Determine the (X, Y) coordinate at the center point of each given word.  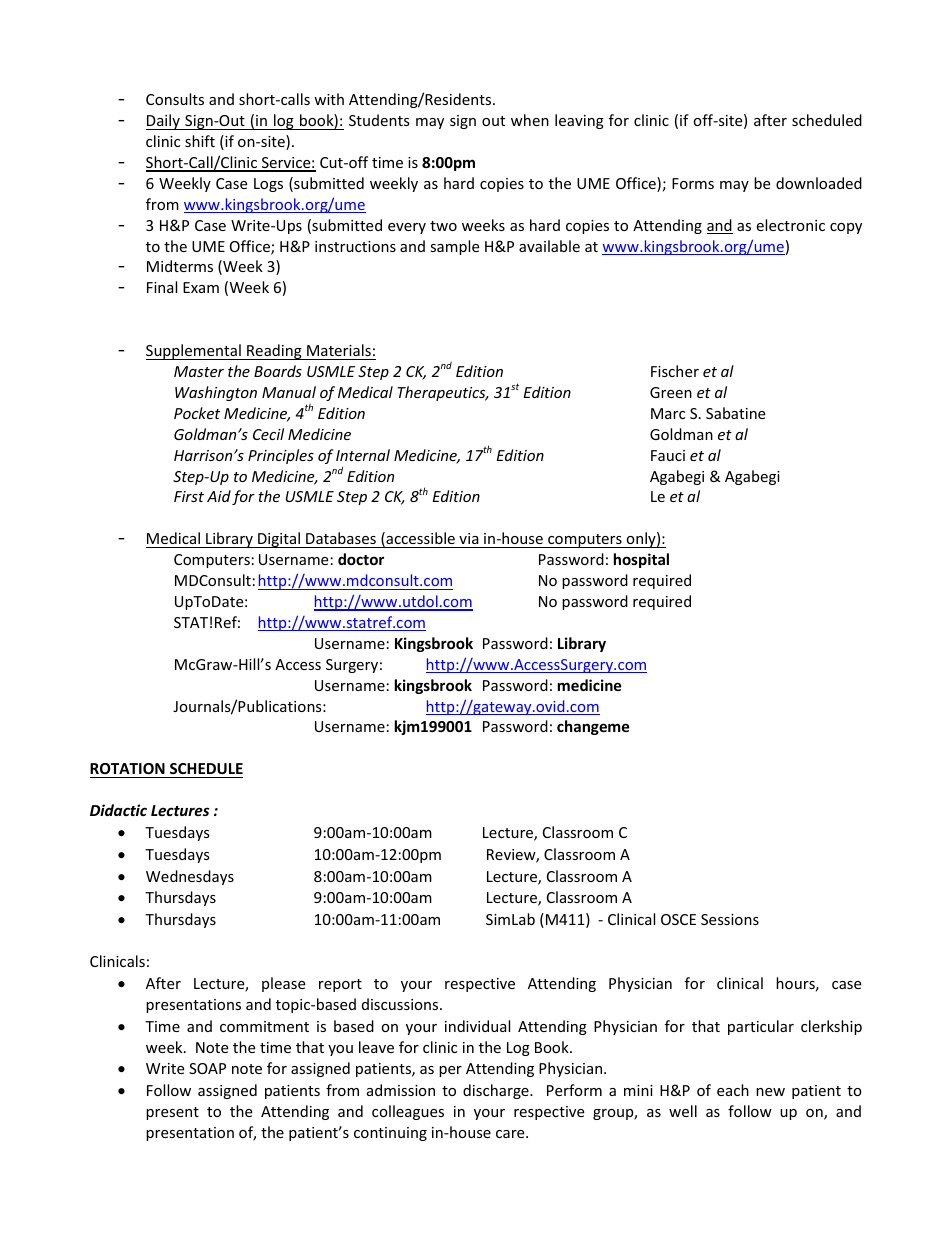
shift (200, 141)
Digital (279, 540)
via (469, 538)
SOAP (207, 1068)
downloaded (819, 183)
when (530, 120)
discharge (497, 1091)
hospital (641, 560)
